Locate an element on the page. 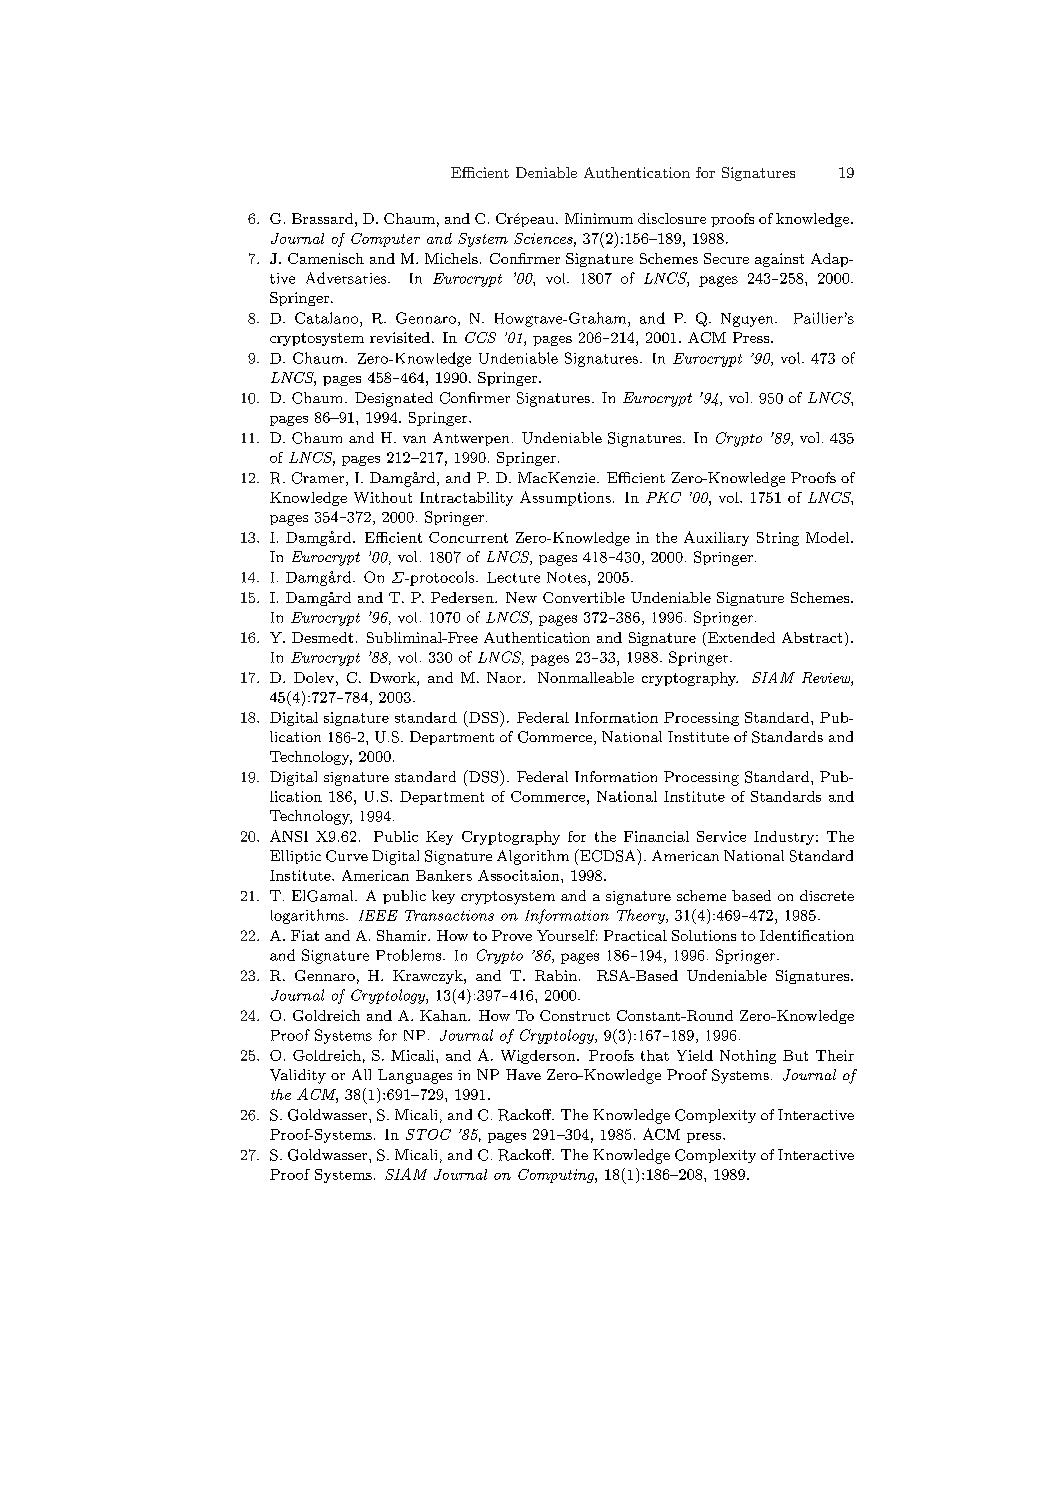  Computer is located at coordinates (385, 240).
